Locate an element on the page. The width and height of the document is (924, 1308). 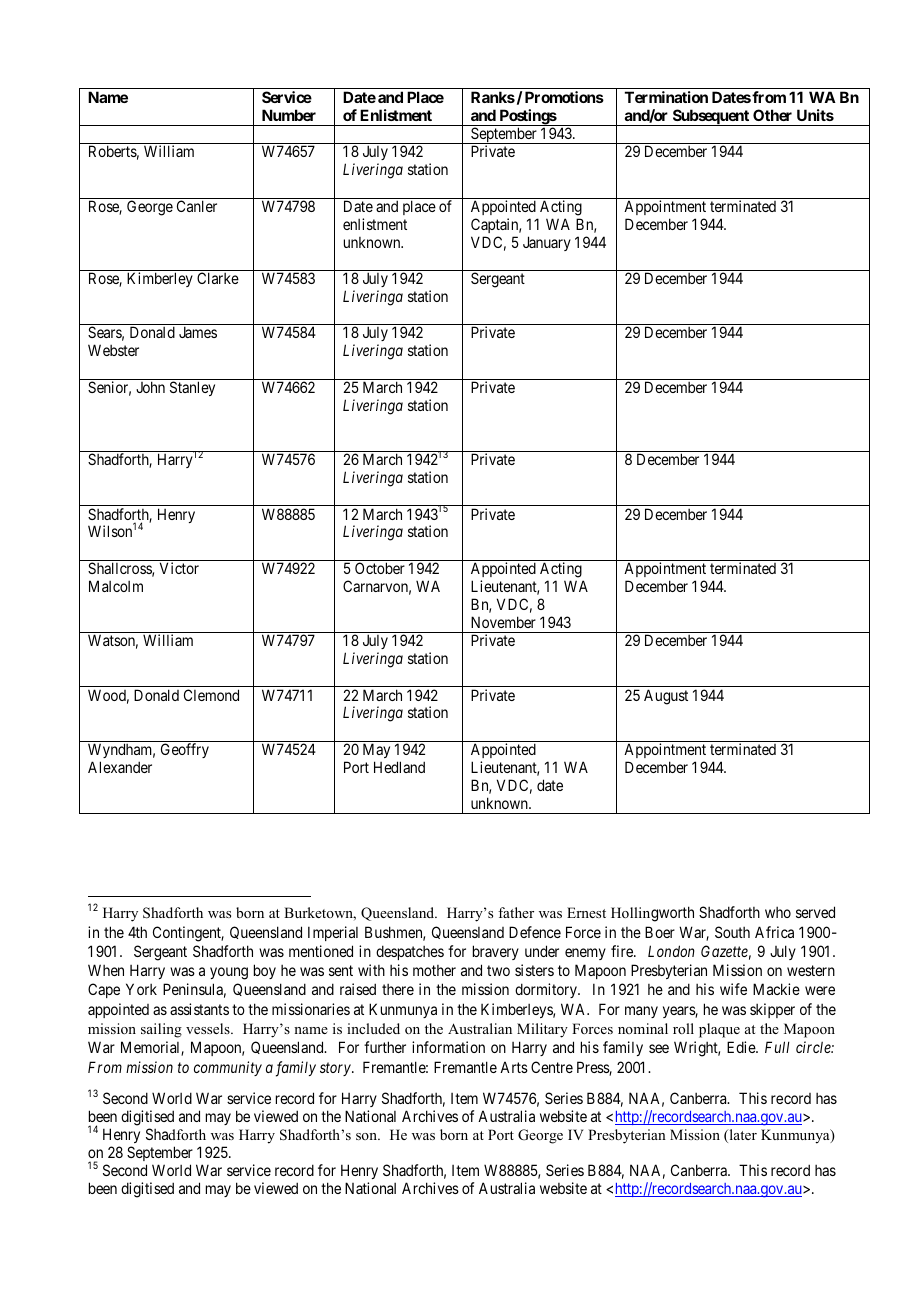
August is located at coordinates (666, 697).
